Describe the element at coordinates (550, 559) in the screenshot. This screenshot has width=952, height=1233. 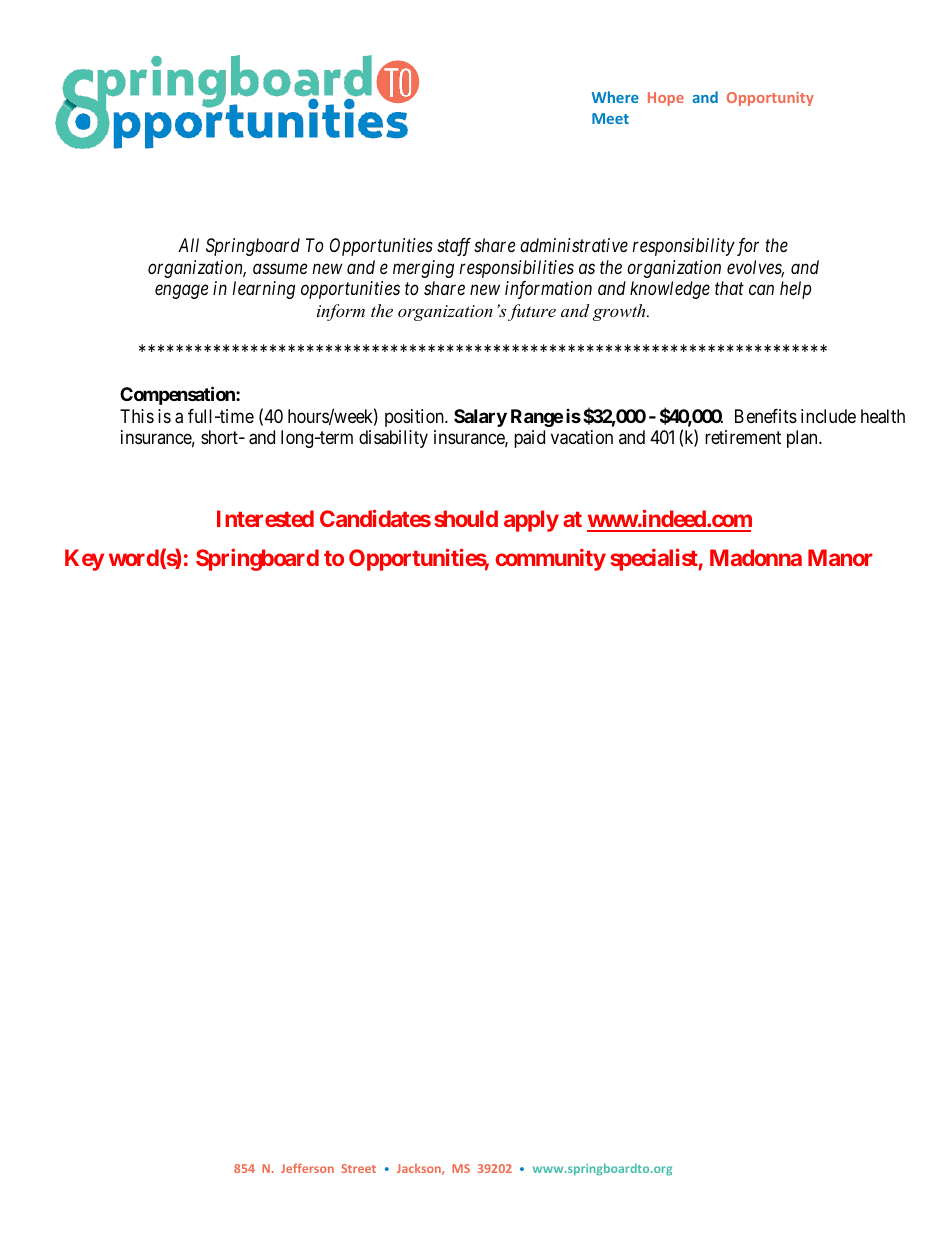
I see `community` at that location.
